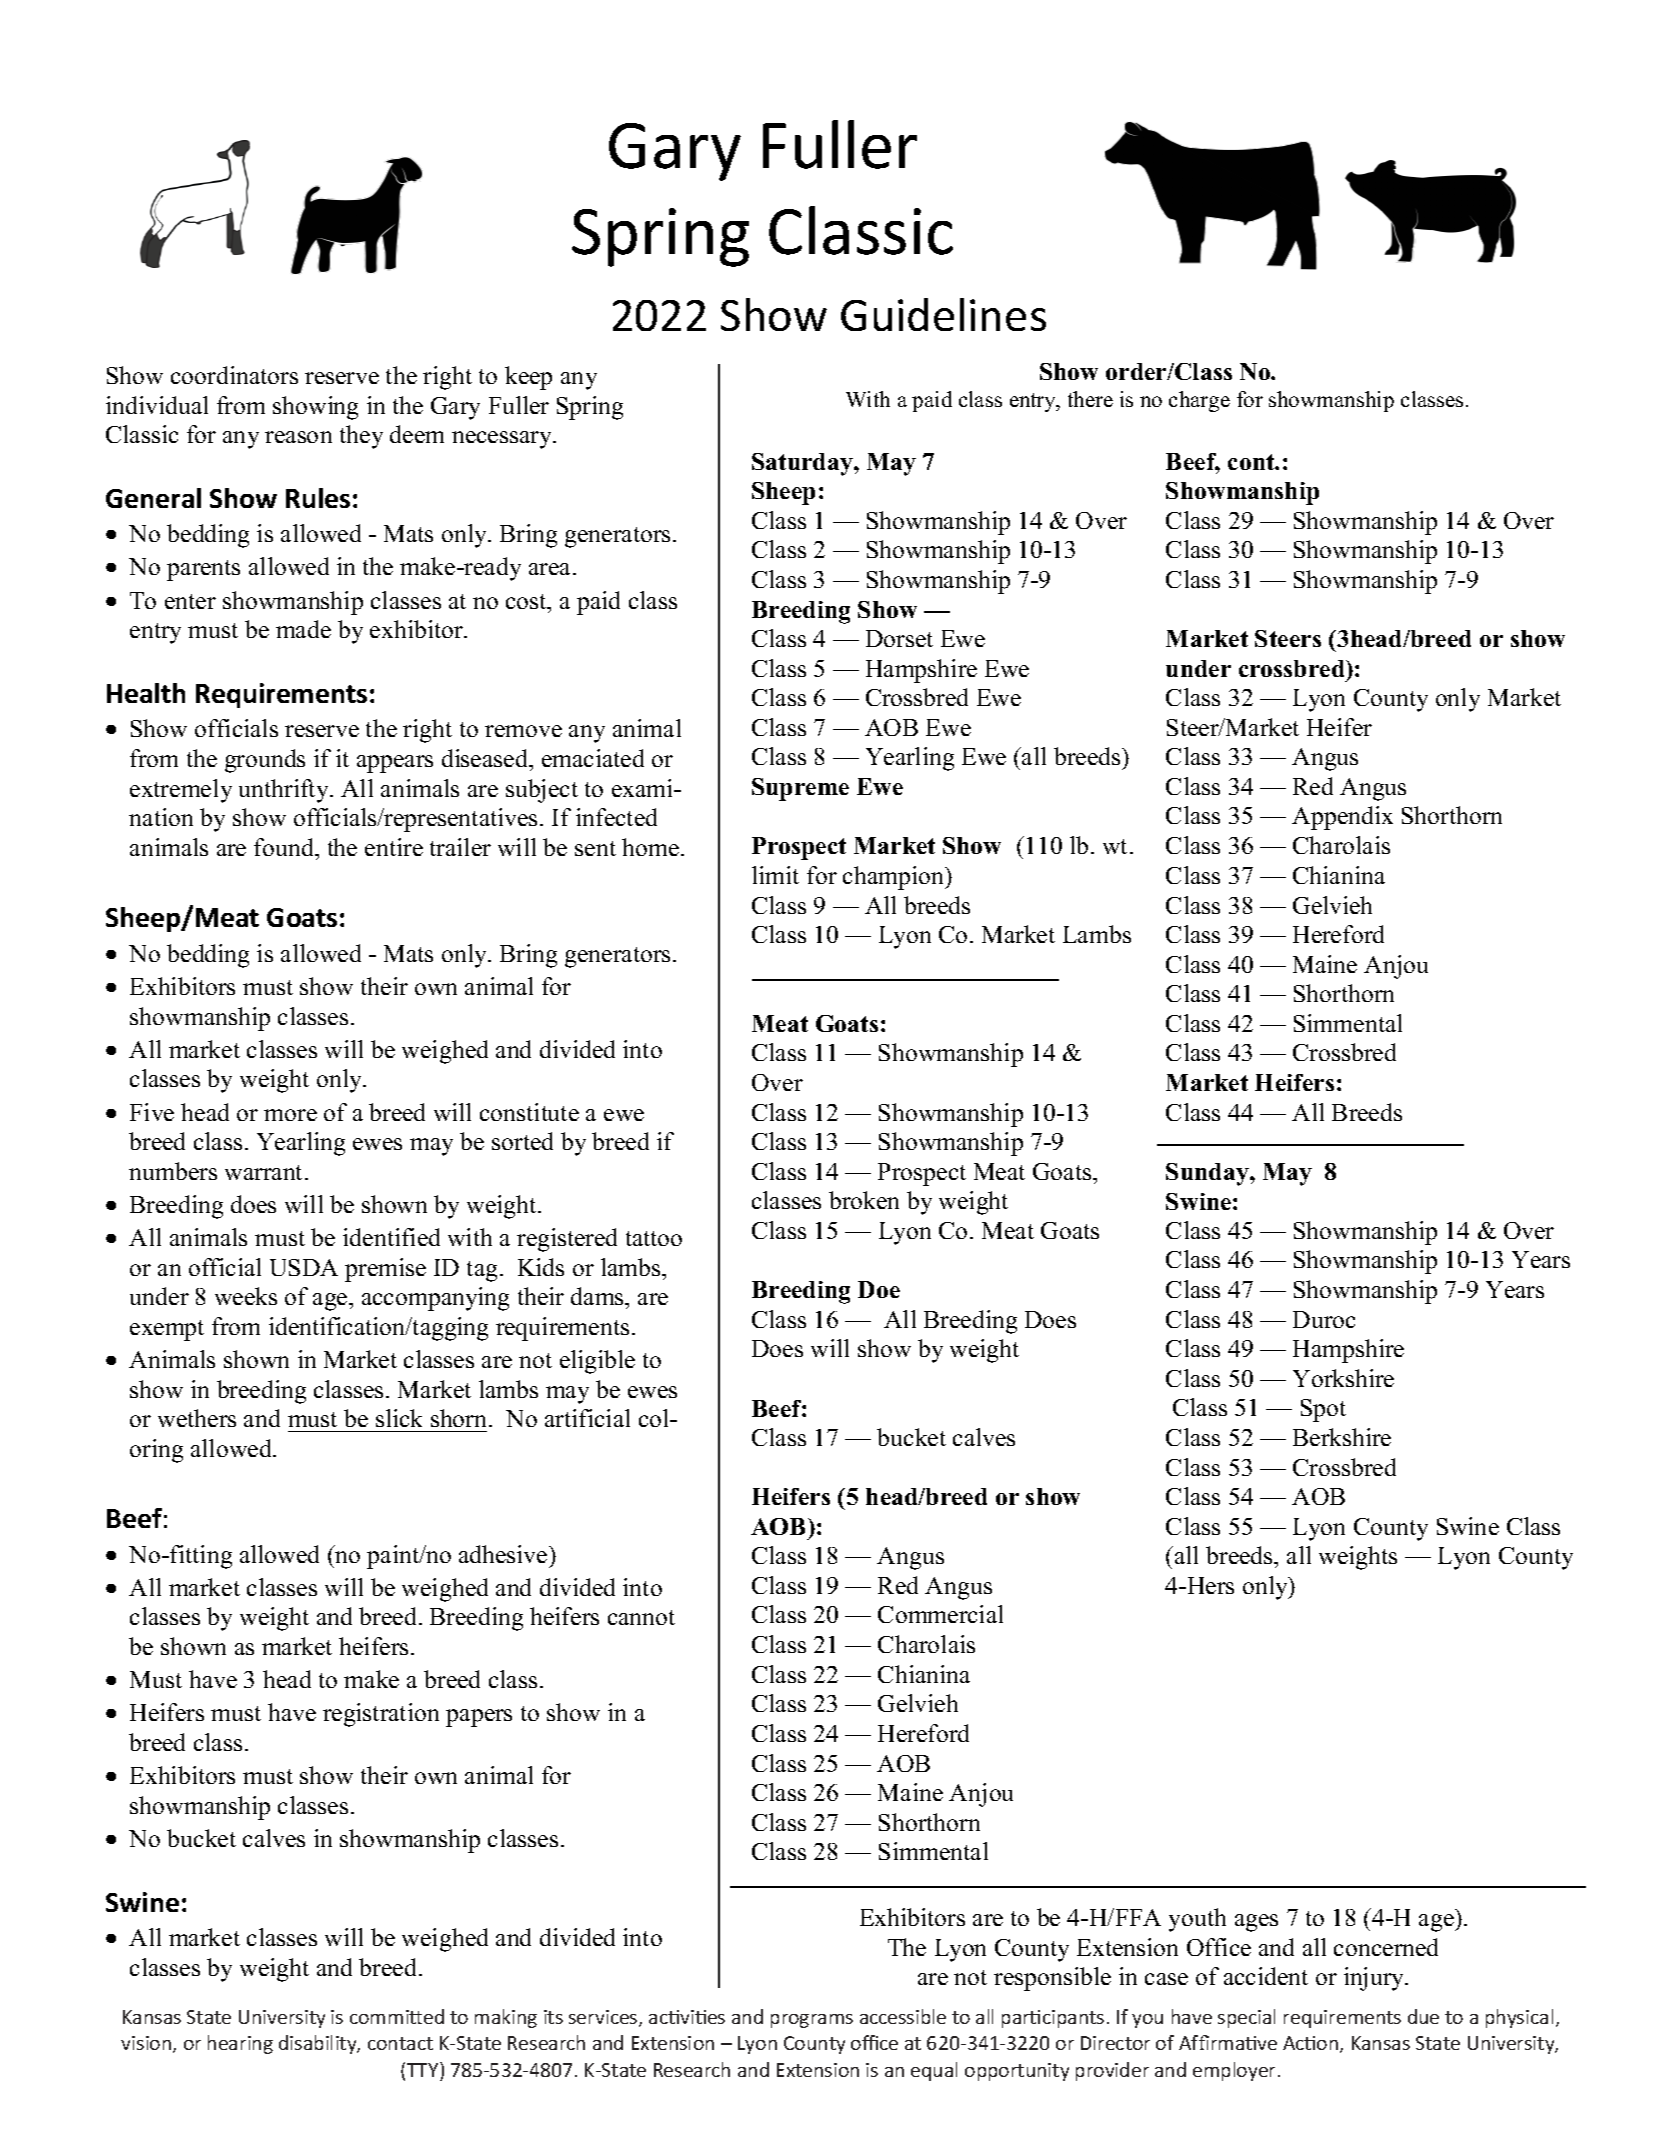 The height and width of the screenshot is (2145, 1658). Describe the element at coordinates (1199, 401) in the screenshot. I see `charge` at that location.
